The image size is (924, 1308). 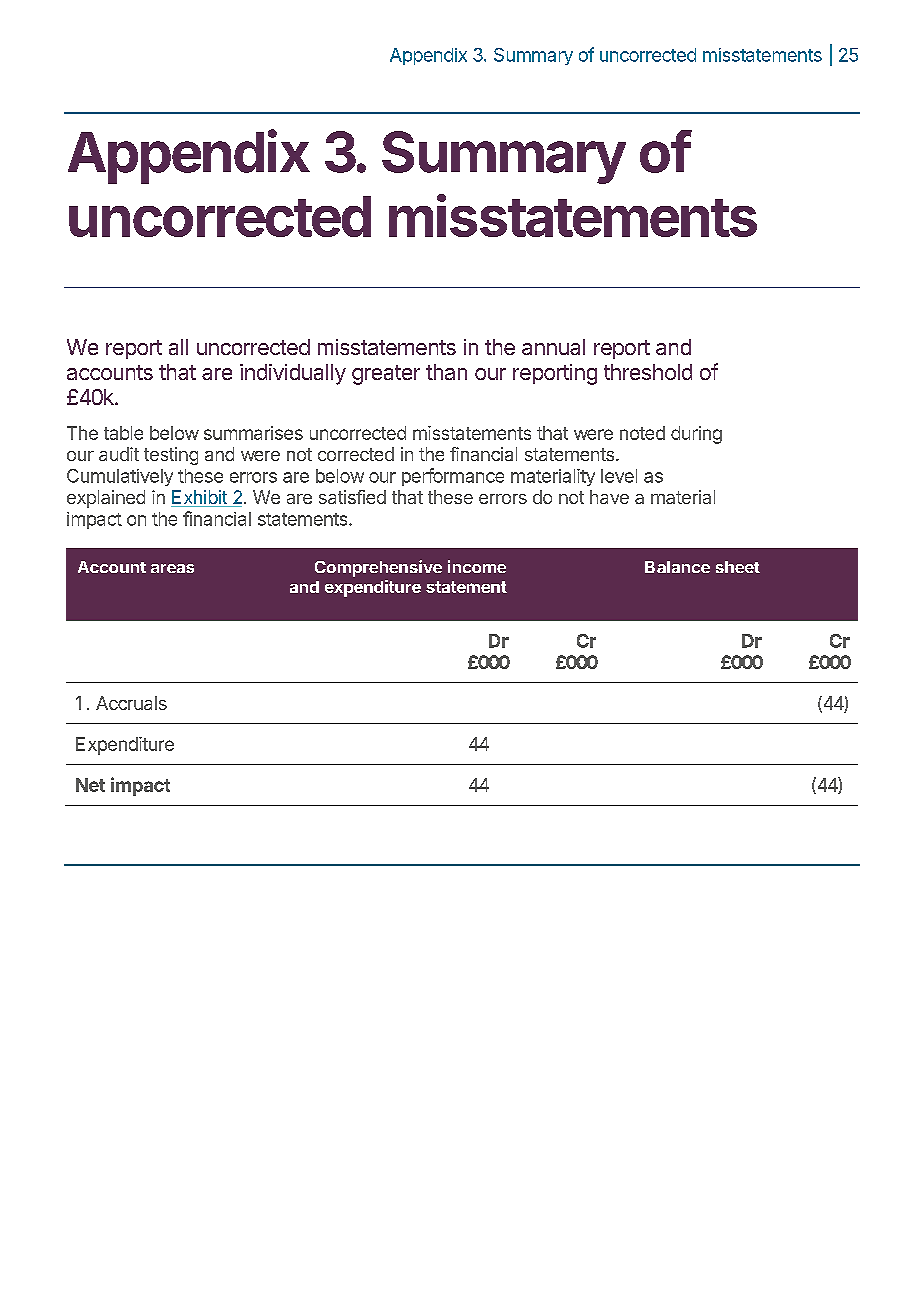 What do you see at coordinates (293, 374) in the screenshot?
I see `individually` at bounding box center [293, 374].
